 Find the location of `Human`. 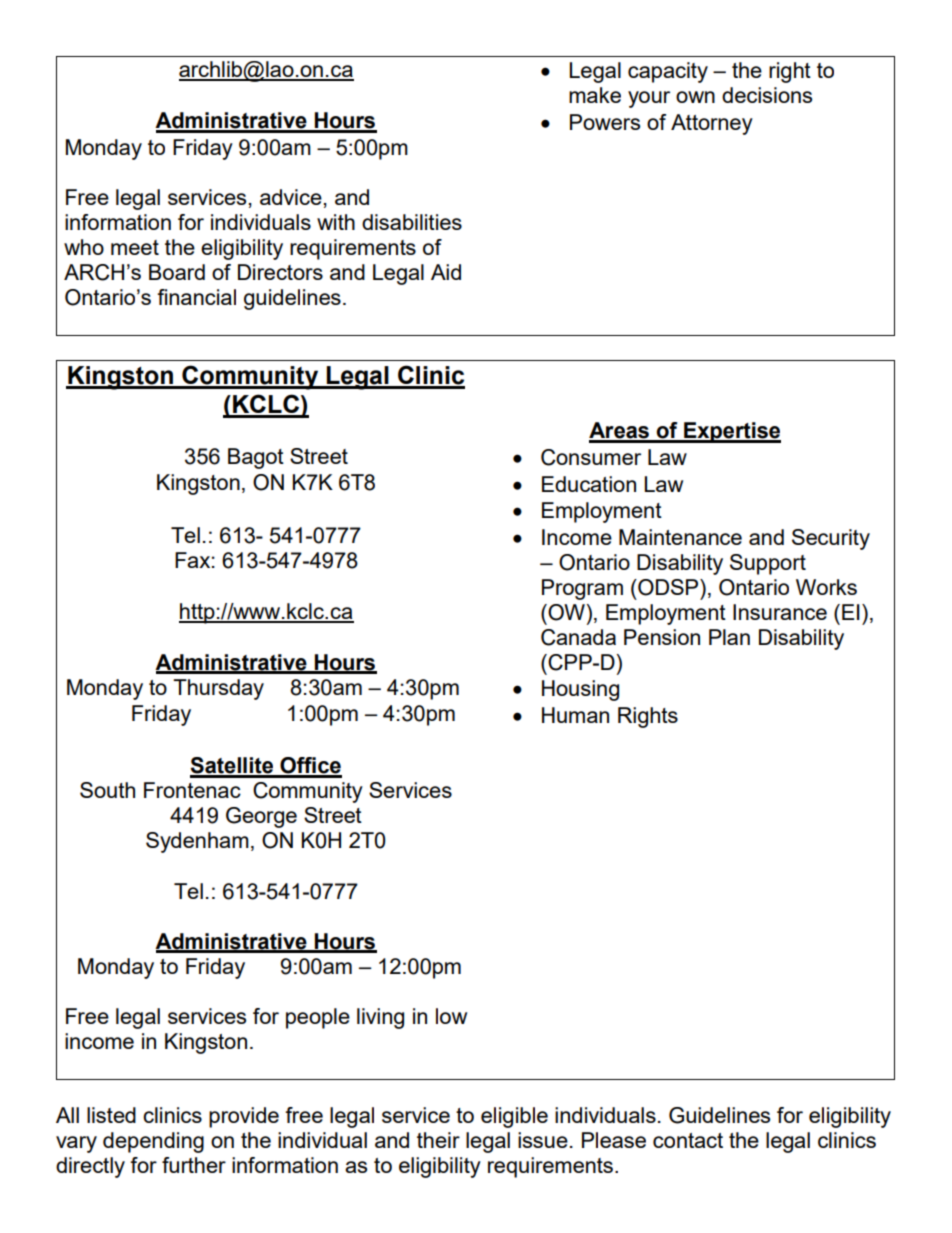

Human is located at coordinates (575, 715).
